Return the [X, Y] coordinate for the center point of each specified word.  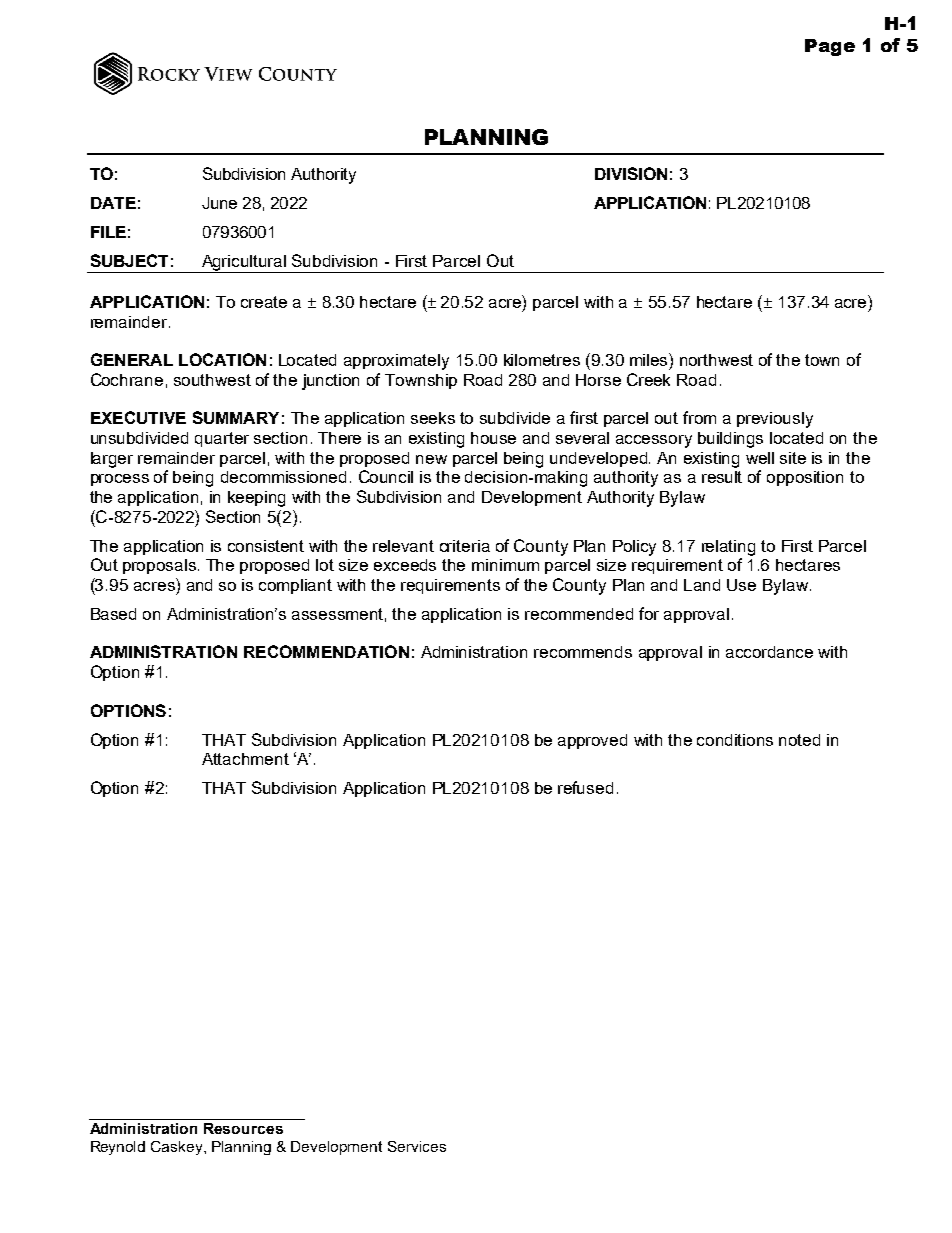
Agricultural [244, 264]
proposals [159, 566]
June [219, 203]
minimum [505, 565]
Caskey [178, 1148]
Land [702, 585]
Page [830, 47]
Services [417, 1146]
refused [585, 787]
